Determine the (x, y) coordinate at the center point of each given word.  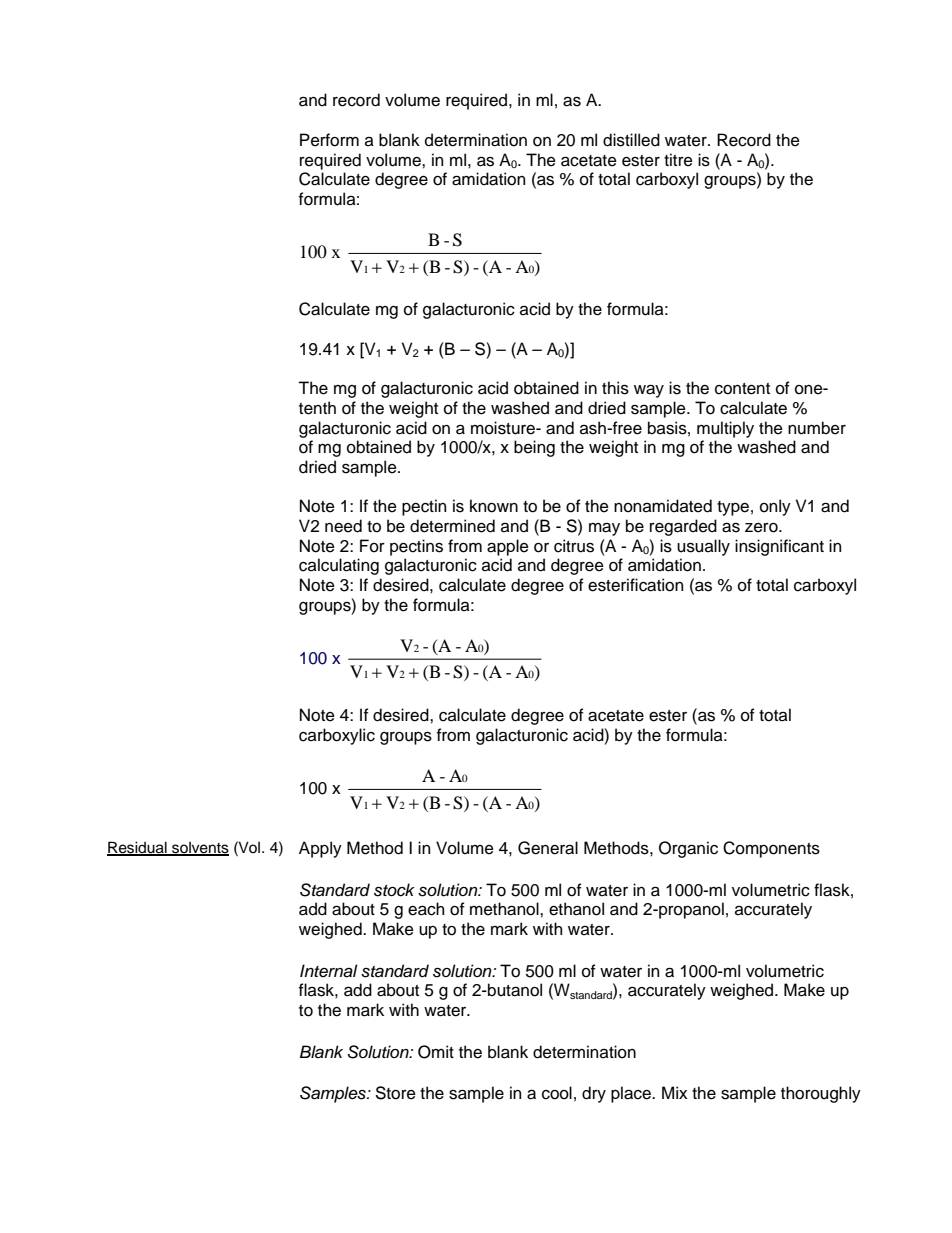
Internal (329, 971)
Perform (329, 140)
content (742, 389)
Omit (436, 1052)
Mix (674, 1092)
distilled (631, 140)
